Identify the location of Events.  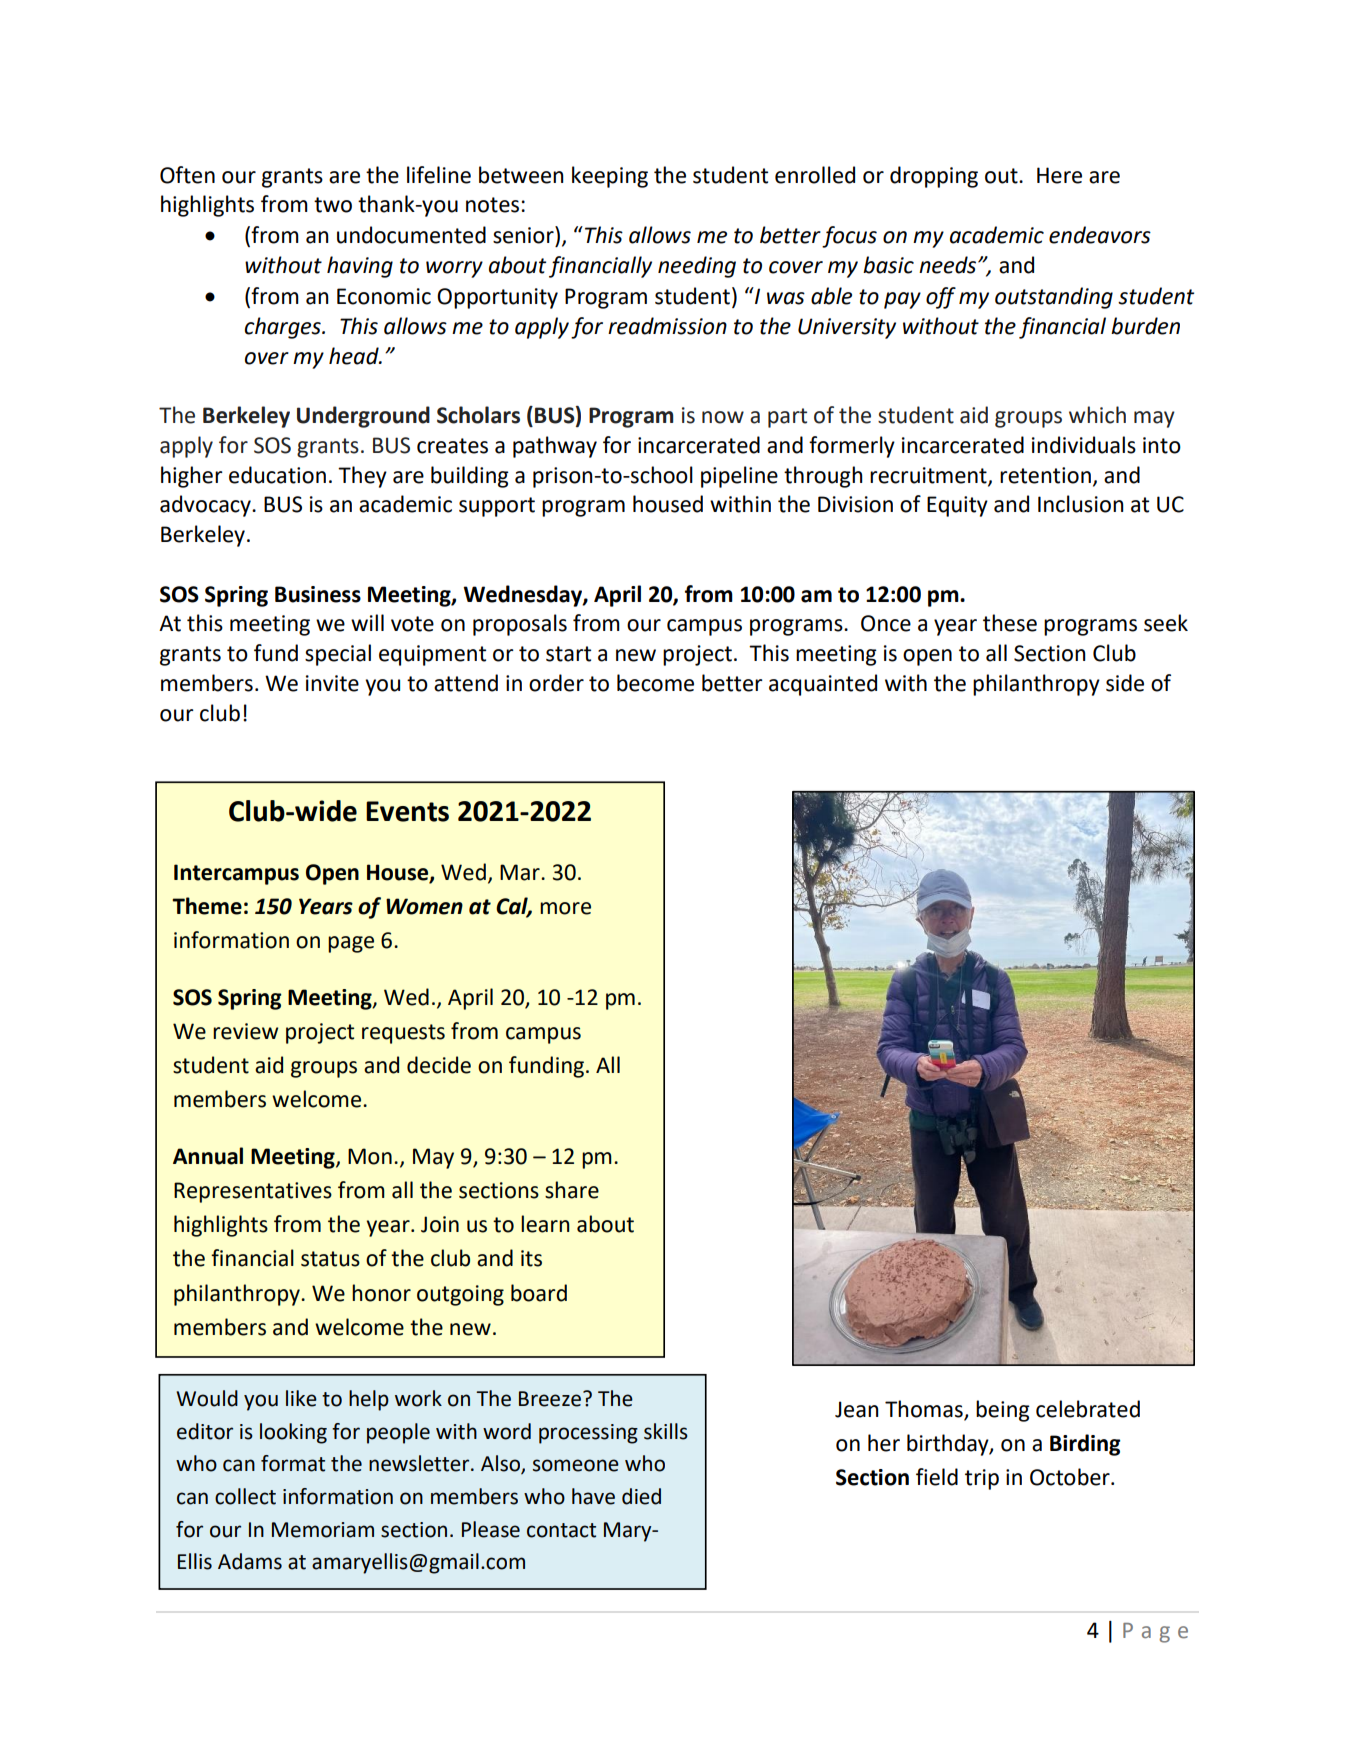
(407, 811).
